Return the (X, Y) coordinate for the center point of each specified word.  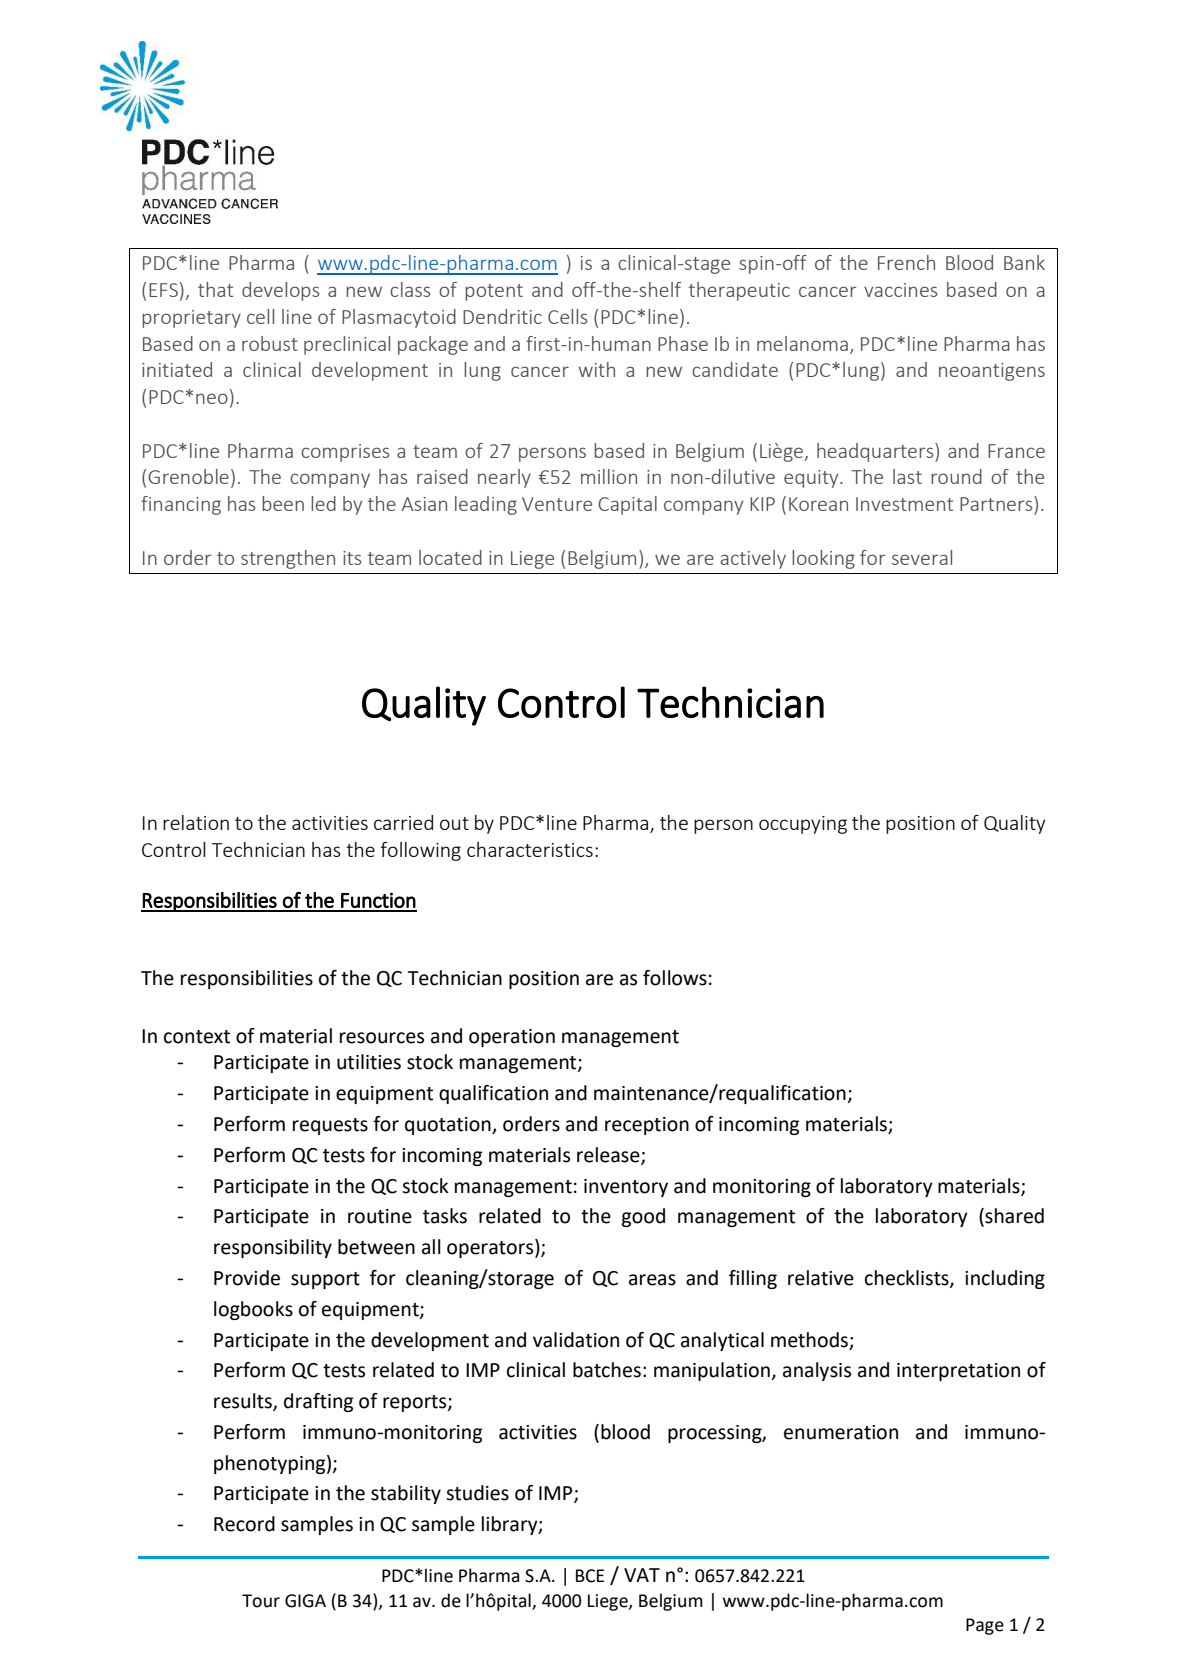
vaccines (900, 290)
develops (280, 291)
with (596, 369)
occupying (803, 825)
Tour (261, 1601)
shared (1013, 1217)
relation (196, 822)
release (609, 1155)
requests (330, 1126)
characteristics (530, 849)
